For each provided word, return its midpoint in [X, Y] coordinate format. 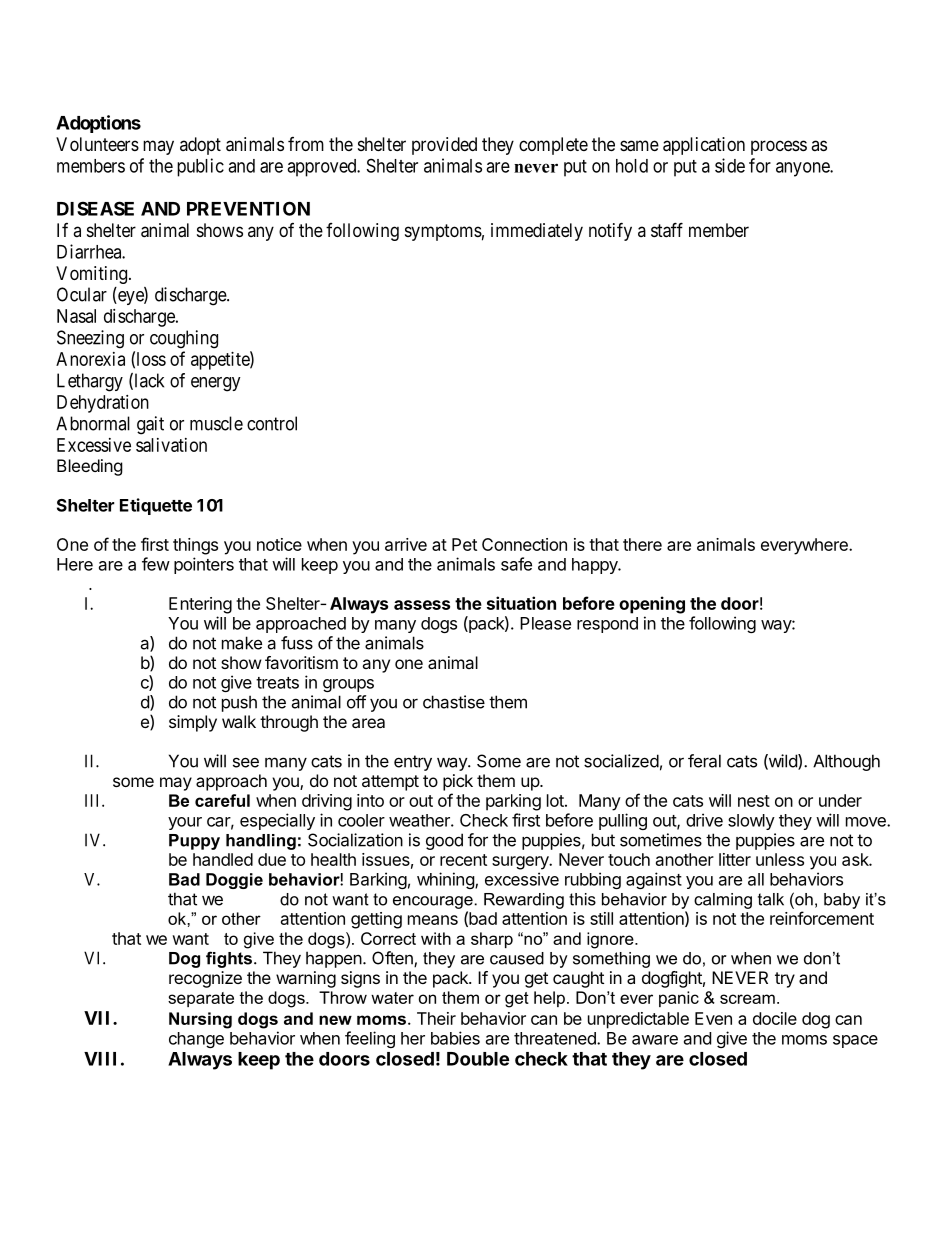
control [272, 423]
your [185, 823]
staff [667, 230]
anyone [803, 169]
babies [455, 1038]
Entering [200, 605]
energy [216, 384]
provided [444, 146]
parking [513, 802]
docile [775, 1018]
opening [652, 605]
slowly [751, 822]
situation [521, 603]
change [196, 1040]
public [200, 167]
